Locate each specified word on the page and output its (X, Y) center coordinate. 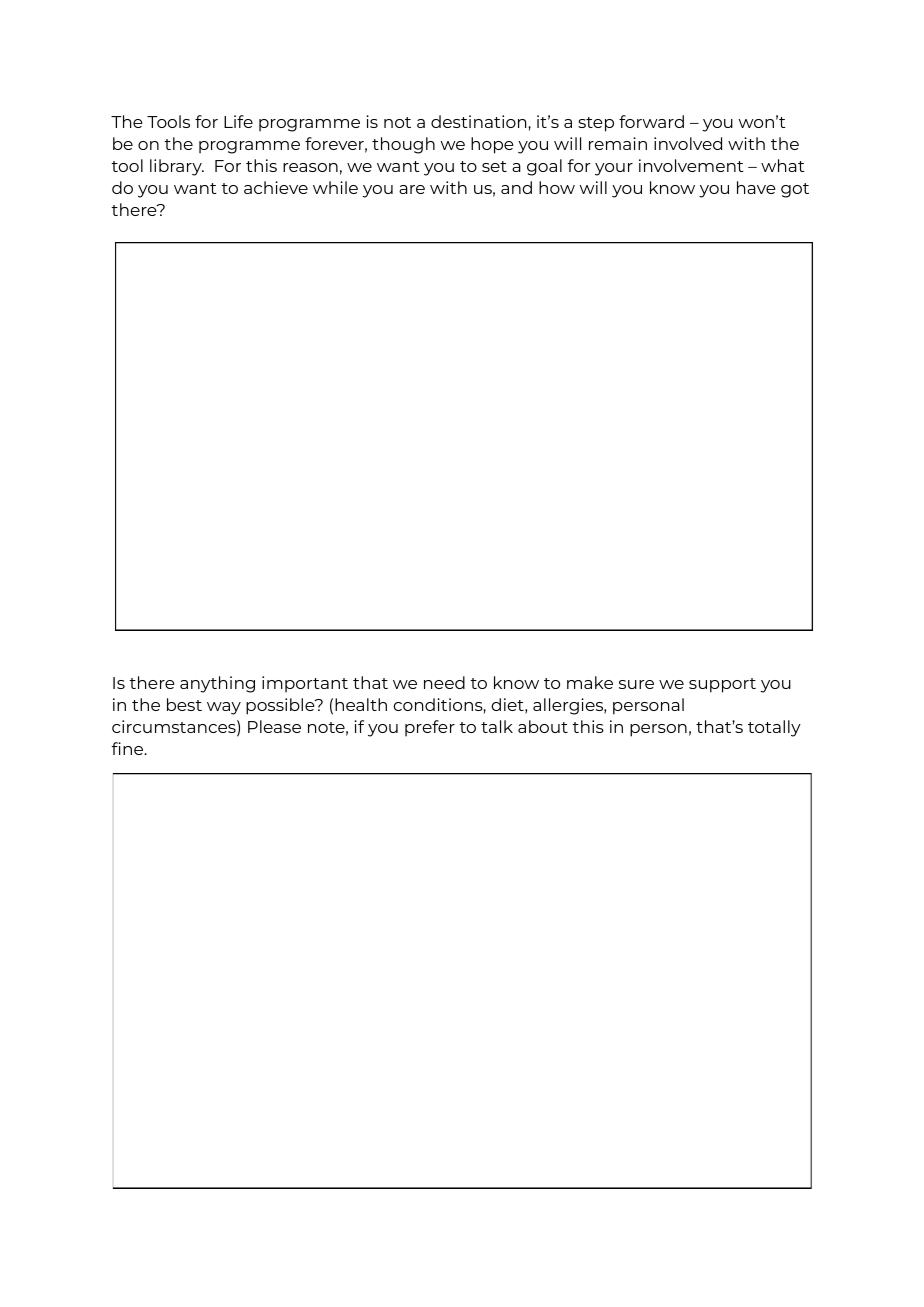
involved (688, 143)
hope (492, 145)
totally (774, 728)
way (224, 708)
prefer (430, 728)
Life (238, 121)
